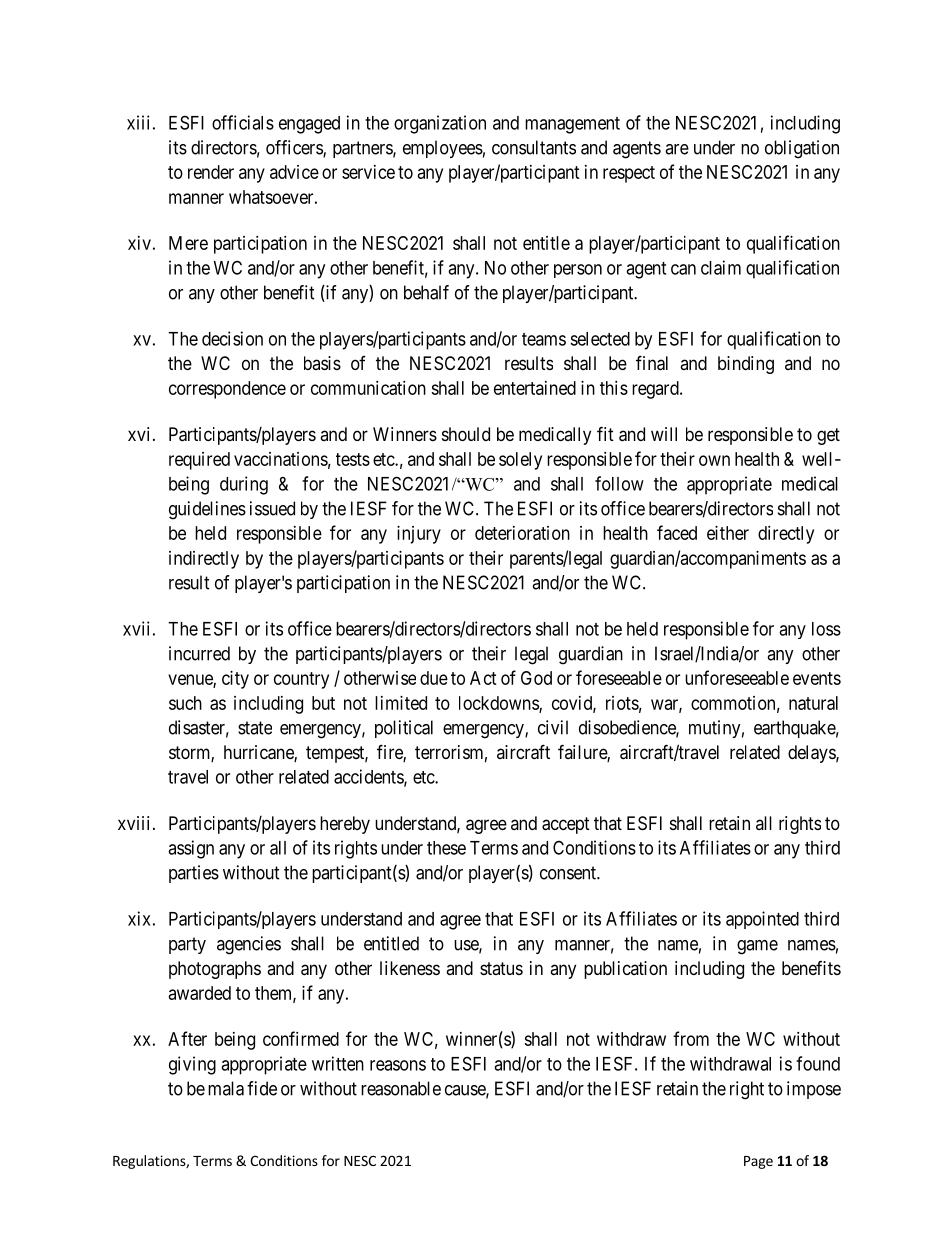  What do you see at coordinates (227, 390) in the screenshot?
I see `correspondence` at bounding box center [227, 390].
